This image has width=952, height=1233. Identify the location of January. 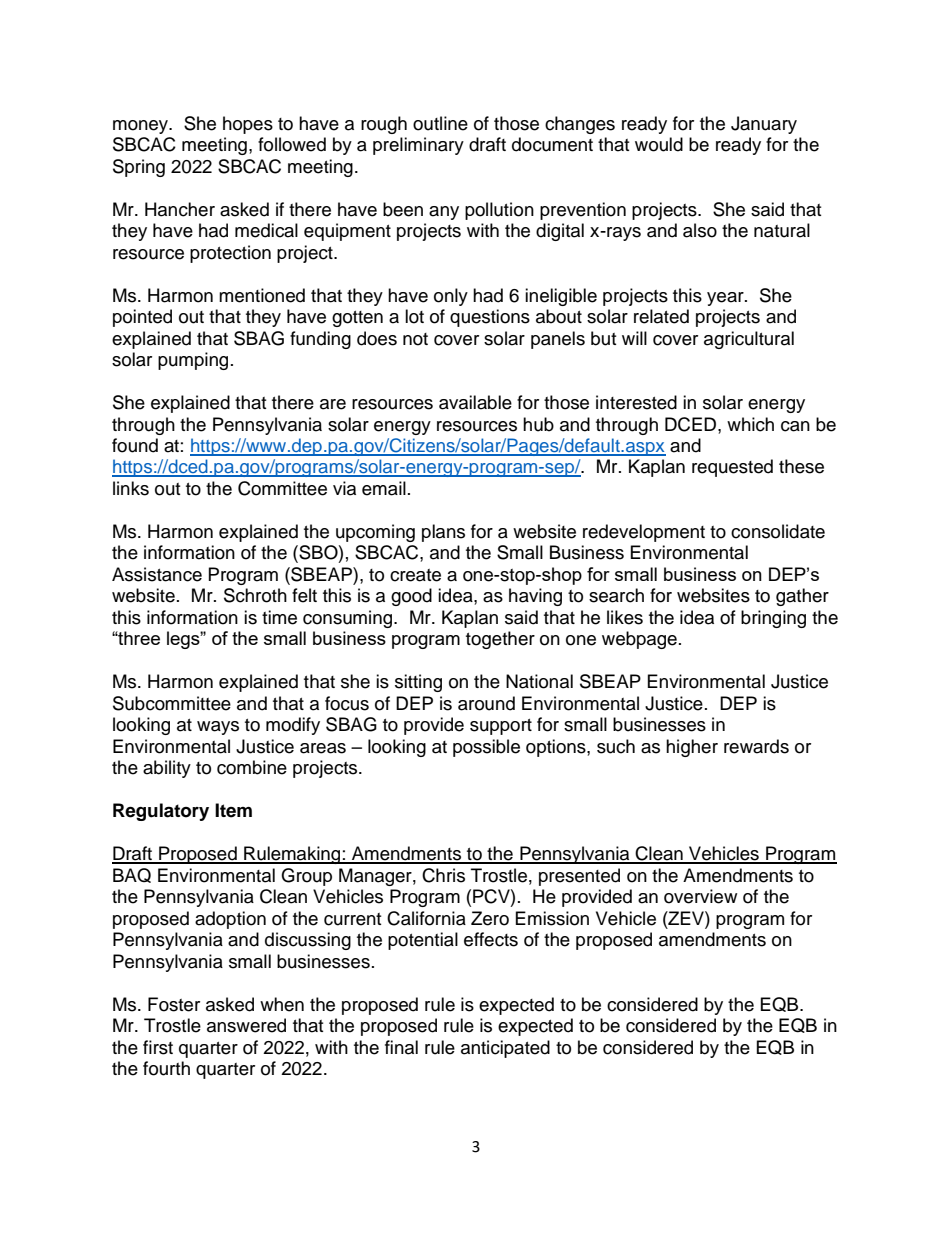
(764, 125).
